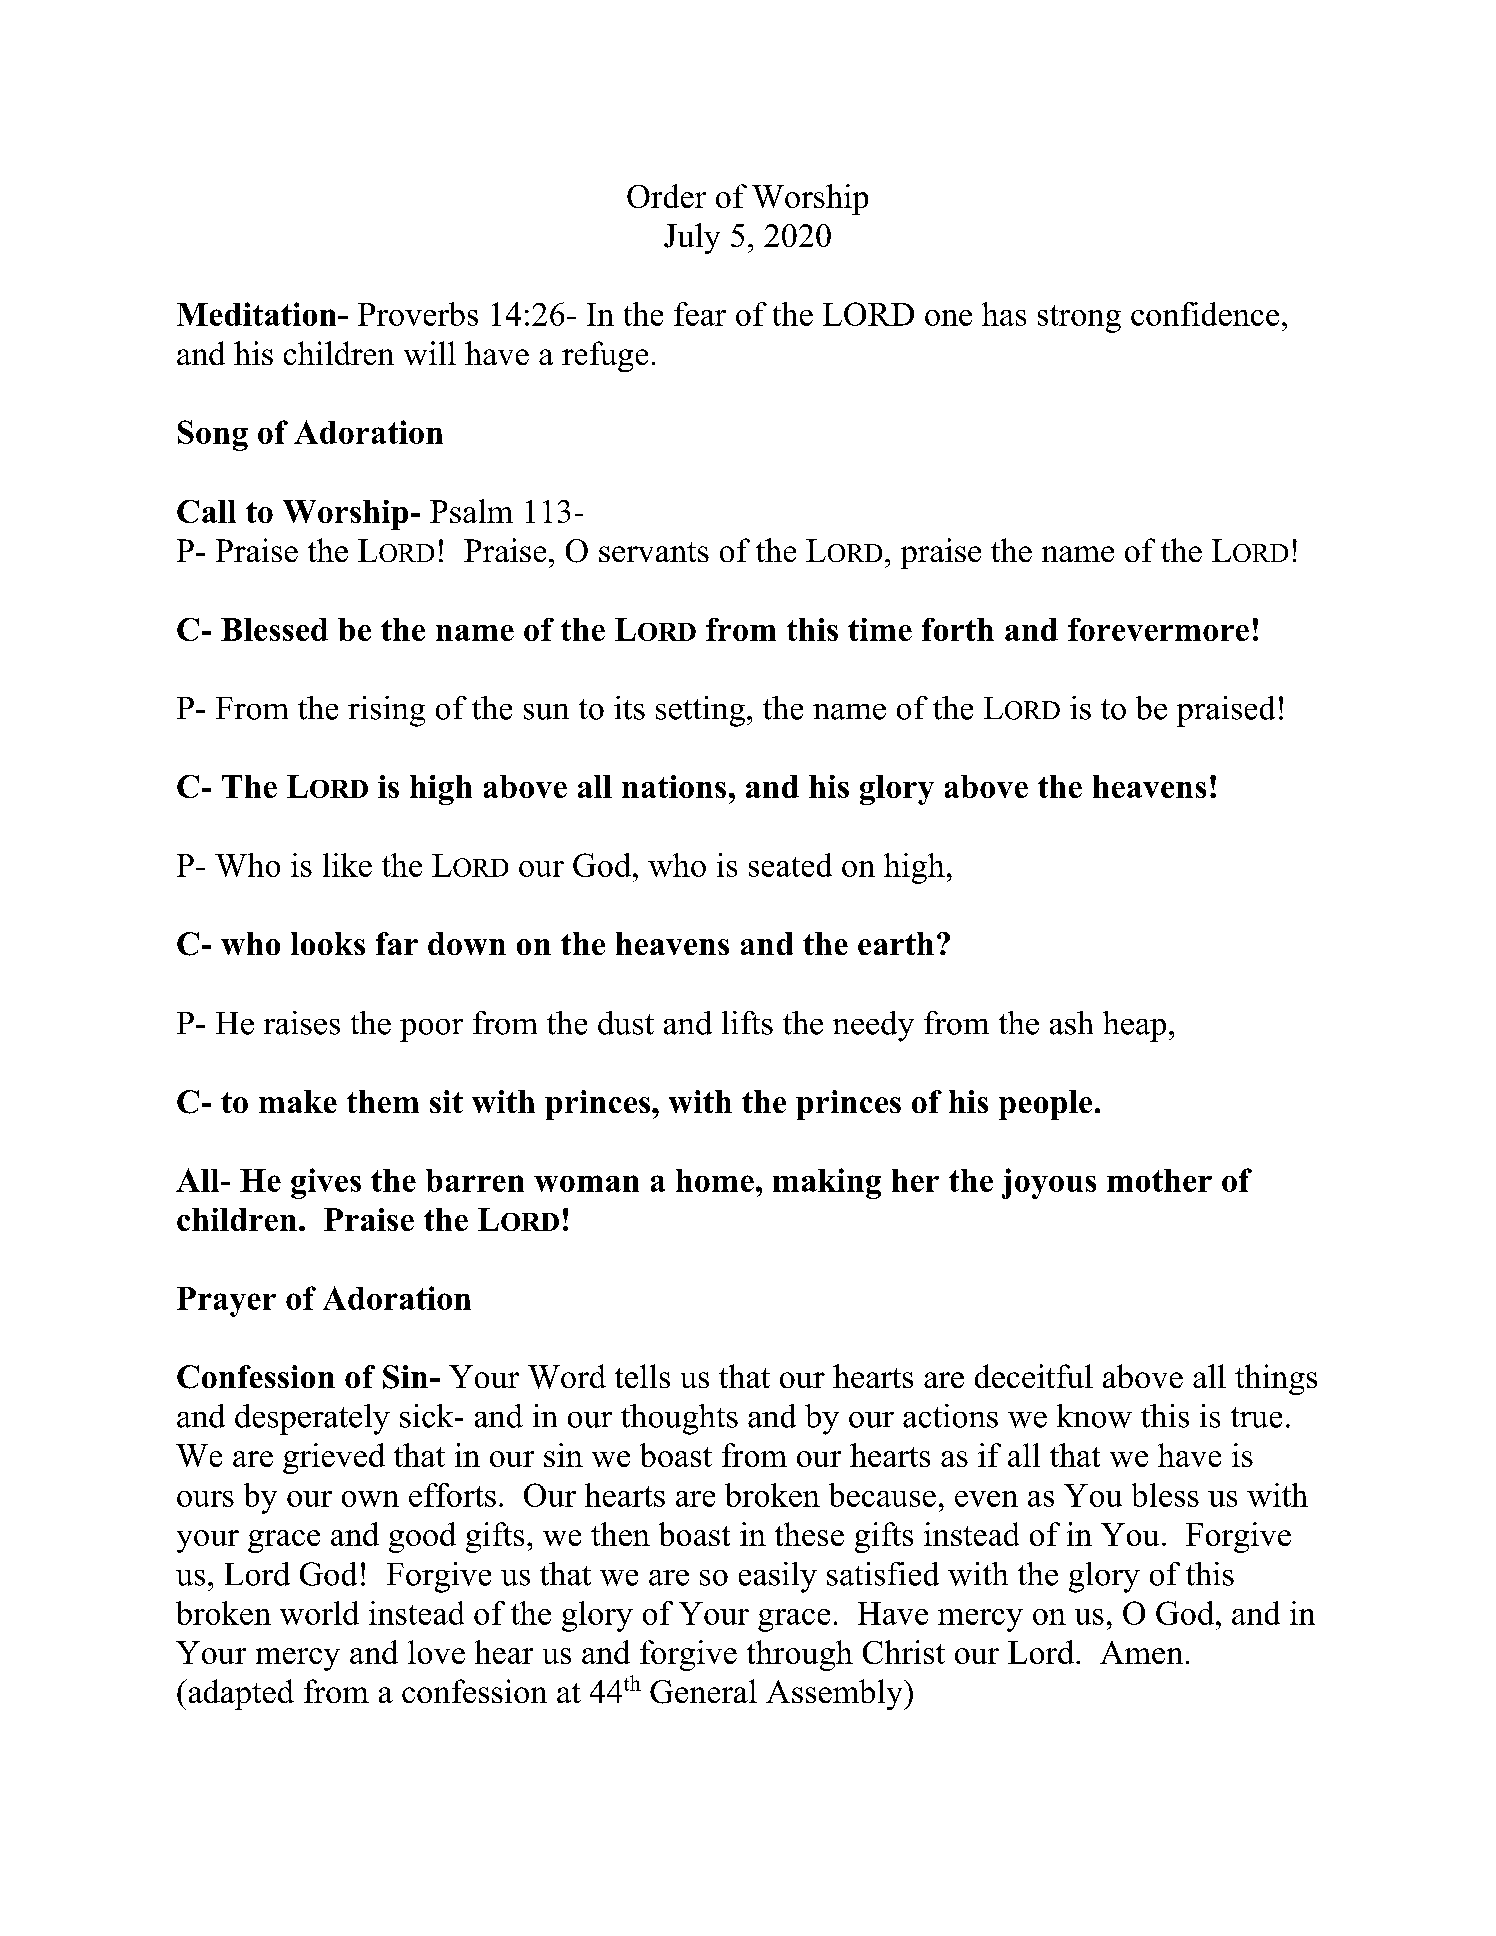  What do you see at coordinates (226, 1302) in the document?
I see `Prayer` at bounding box center [226, 1302].
